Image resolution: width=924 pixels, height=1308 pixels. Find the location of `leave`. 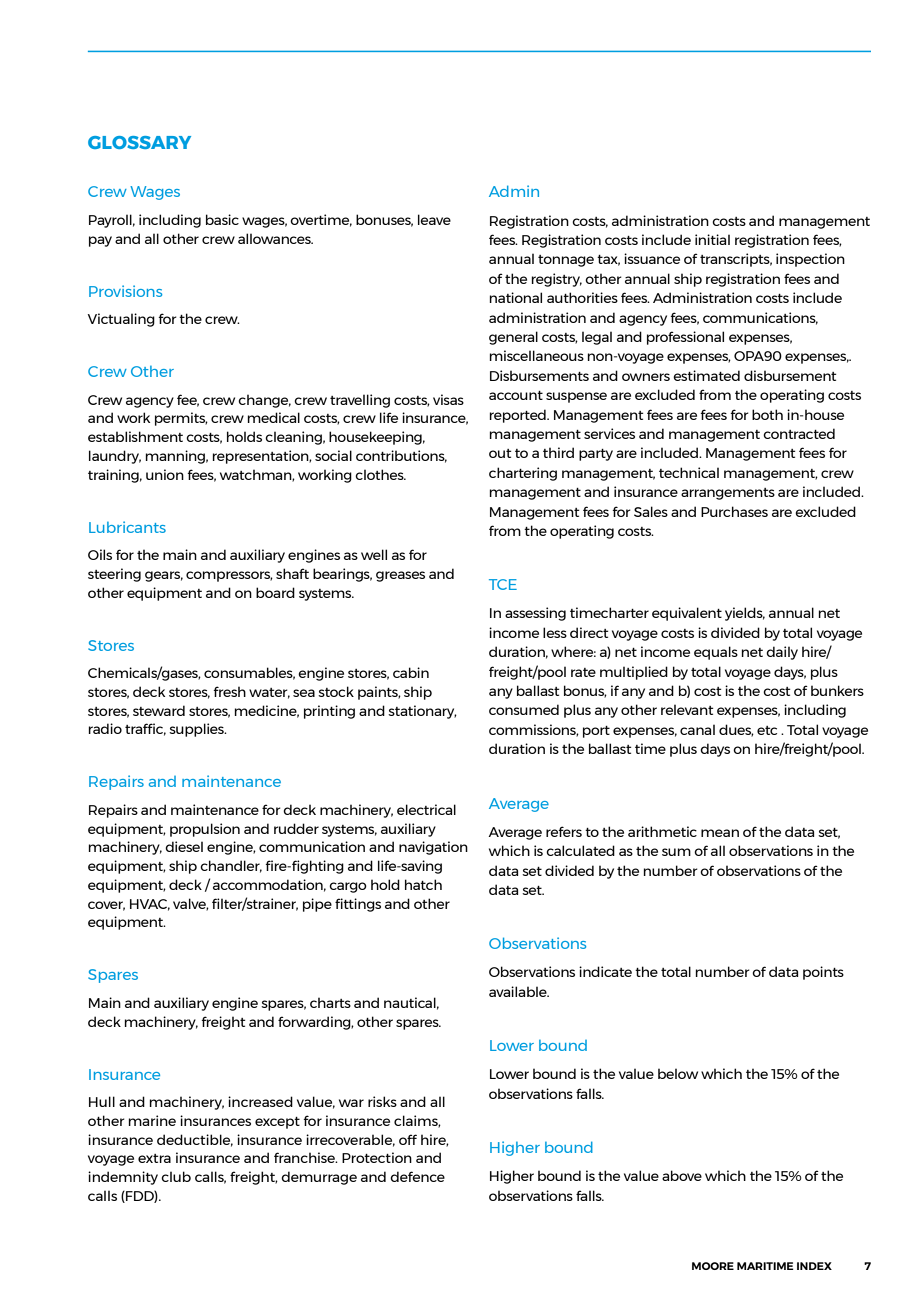

leave is located at coordinates (434, 219).
